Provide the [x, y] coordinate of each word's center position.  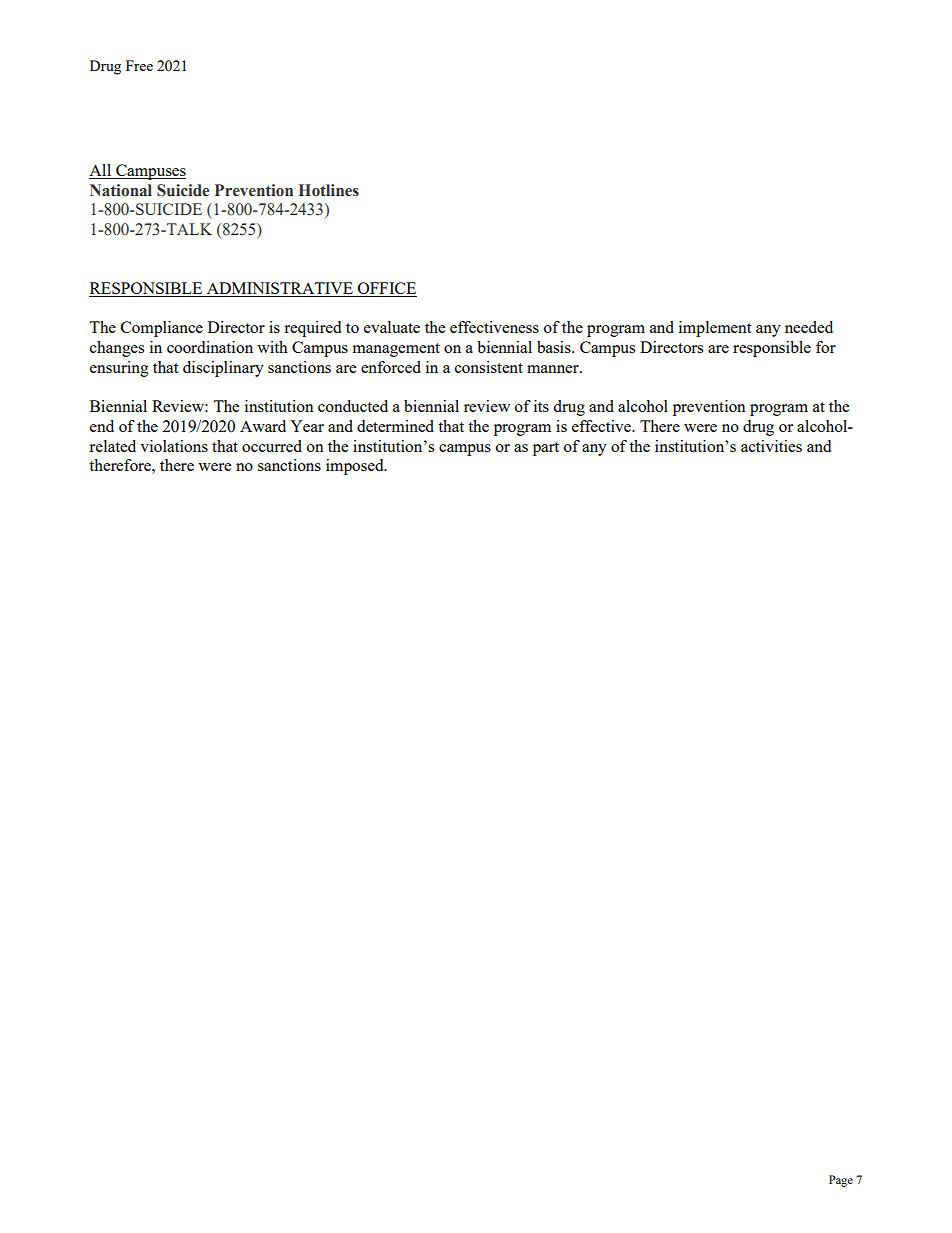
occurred [272, 446]
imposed [356, 467]
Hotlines [329, 190]
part [546, 449]
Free [139, 65]
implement [715, 329]
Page [841, 1181]
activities [771, 446]
